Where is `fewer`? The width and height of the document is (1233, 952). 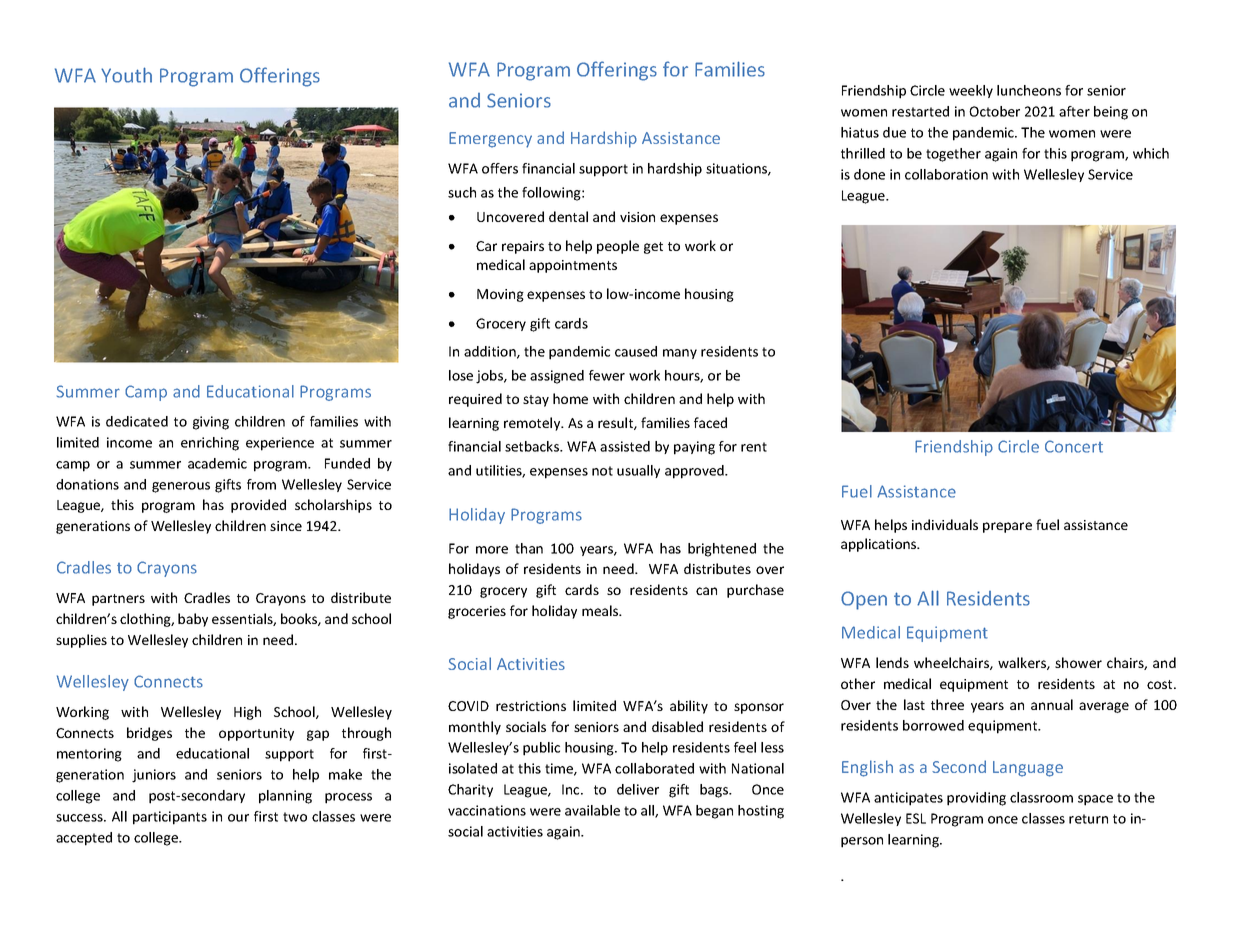 fewer is located at coordinates (607, 375).
